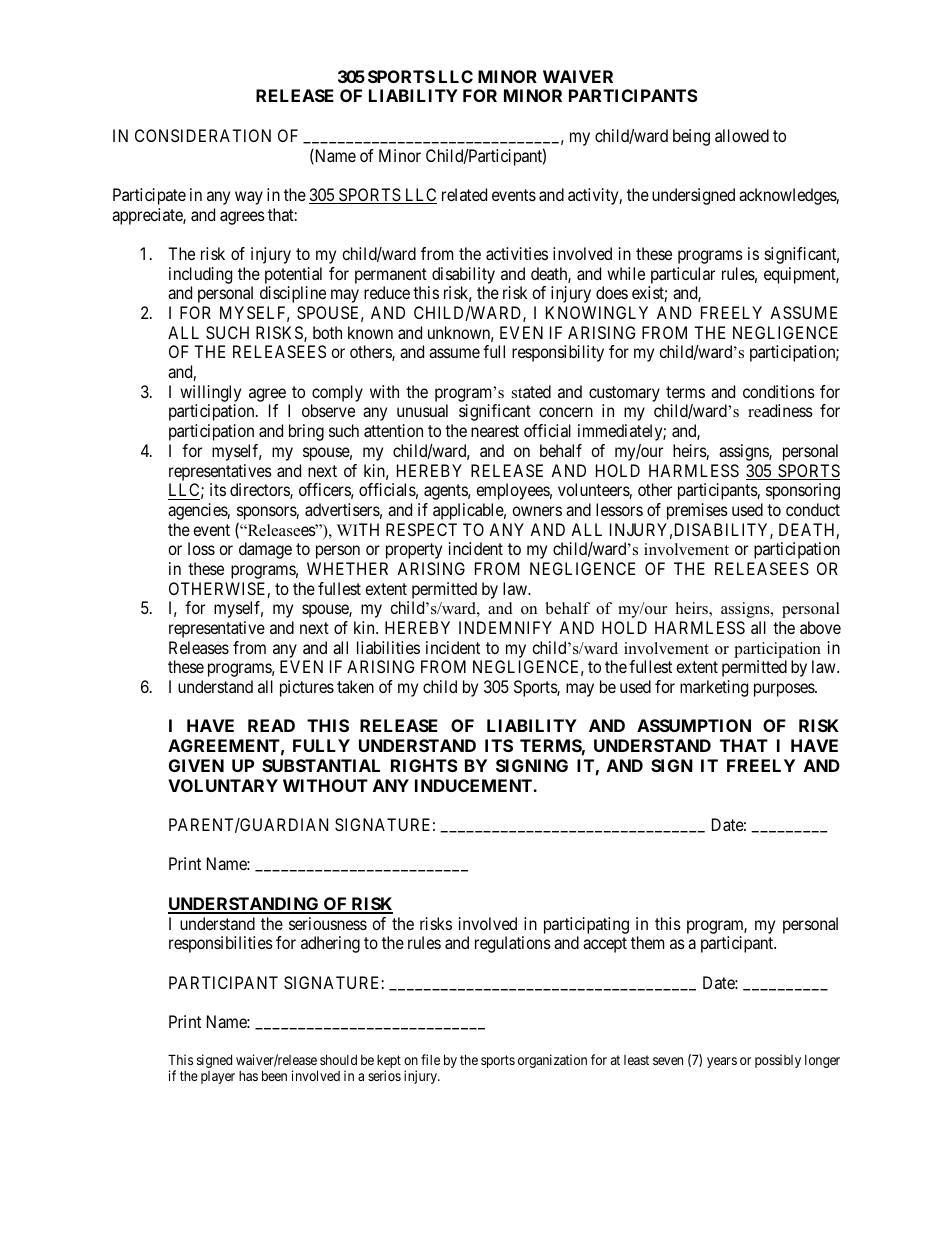  What do you see at coordinates (218, 1077) in the document?
I see `player` at bounding box center [218, 1077].
